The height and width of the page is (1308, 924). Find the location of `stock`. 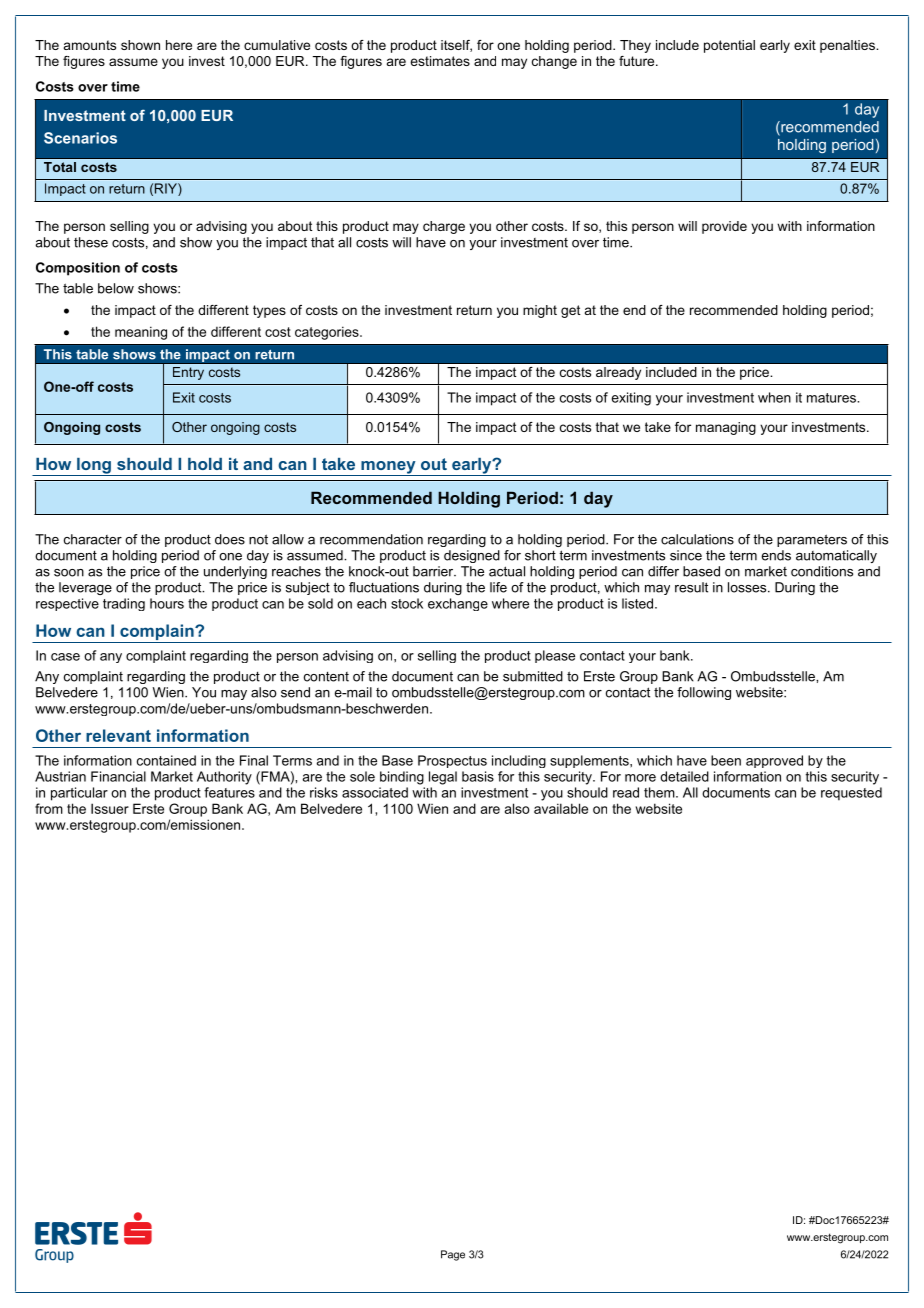

stock is located at coordinates (407, 603).
